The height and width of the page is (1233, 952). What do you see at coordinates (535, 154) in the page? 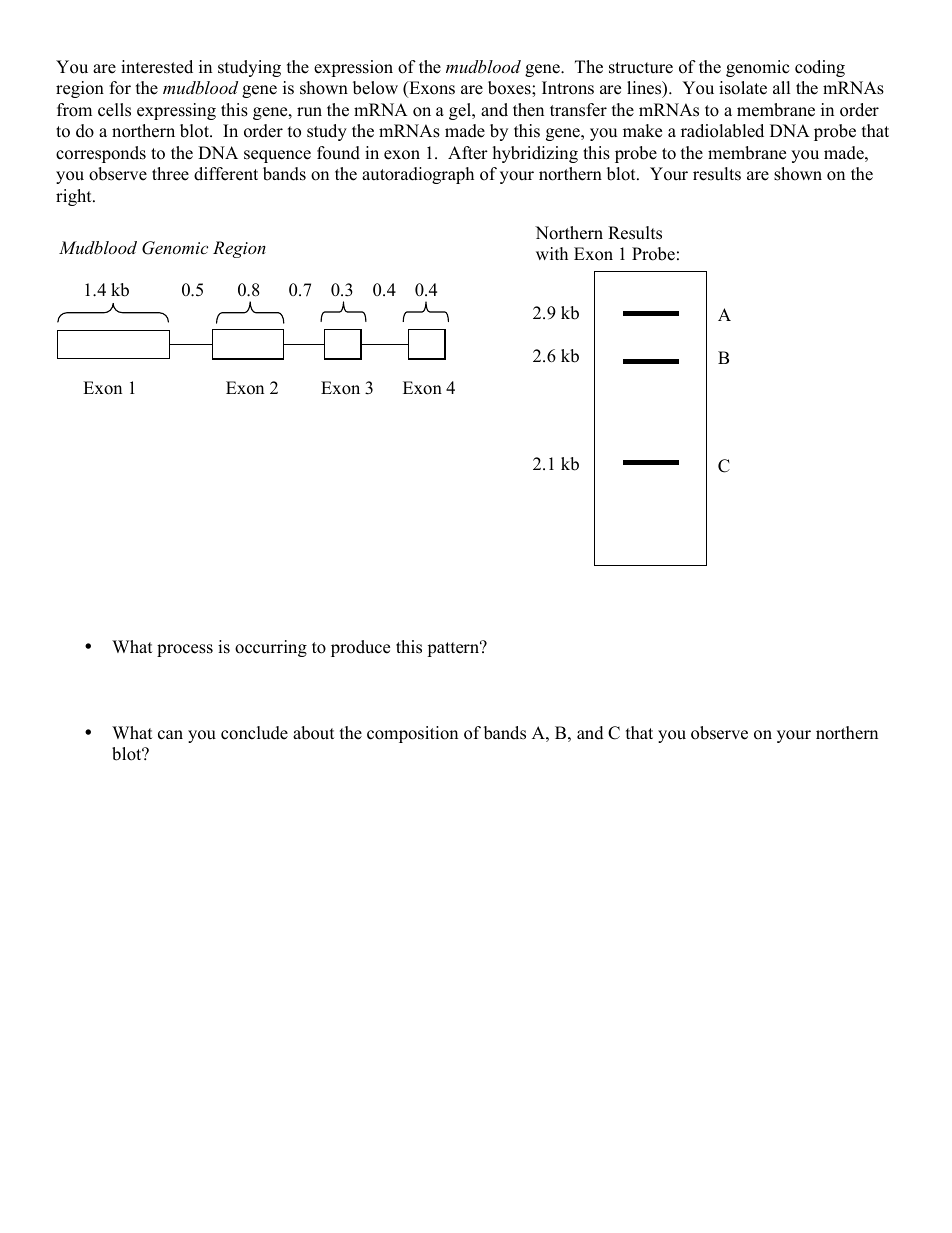
I see `hybridizing` at bounding box center [535, 154].
